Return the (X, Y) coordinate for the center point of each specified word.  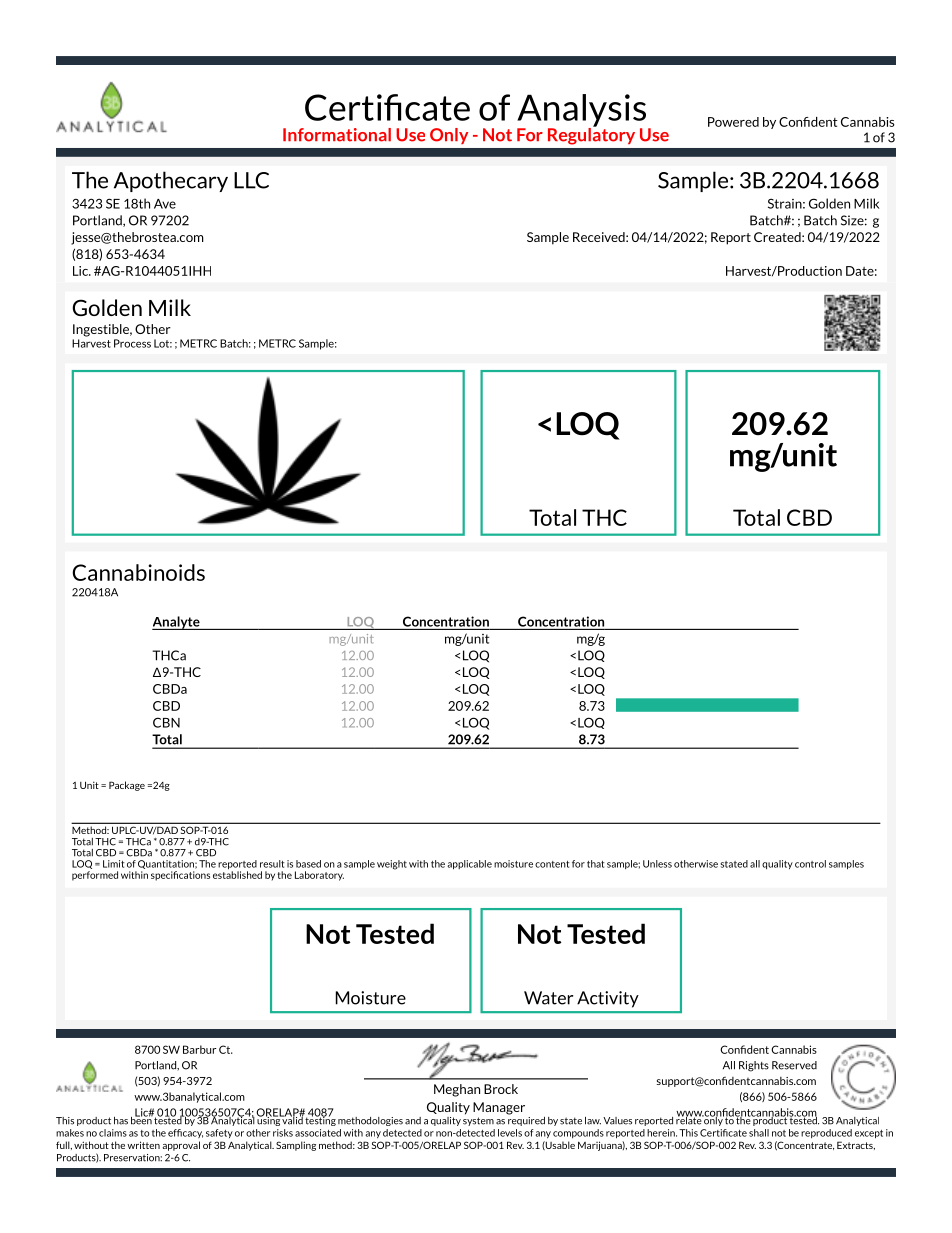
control (810, 864)
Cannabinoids (138, 572)
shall (759, 1133)
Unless (657, 864)
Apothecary (171, 181)
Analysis (581, 111)
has (121, 1121)
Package (127, 786)
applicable (469, 865)
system (478, 1121)
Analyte (177, 623)
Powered (733, 122)
